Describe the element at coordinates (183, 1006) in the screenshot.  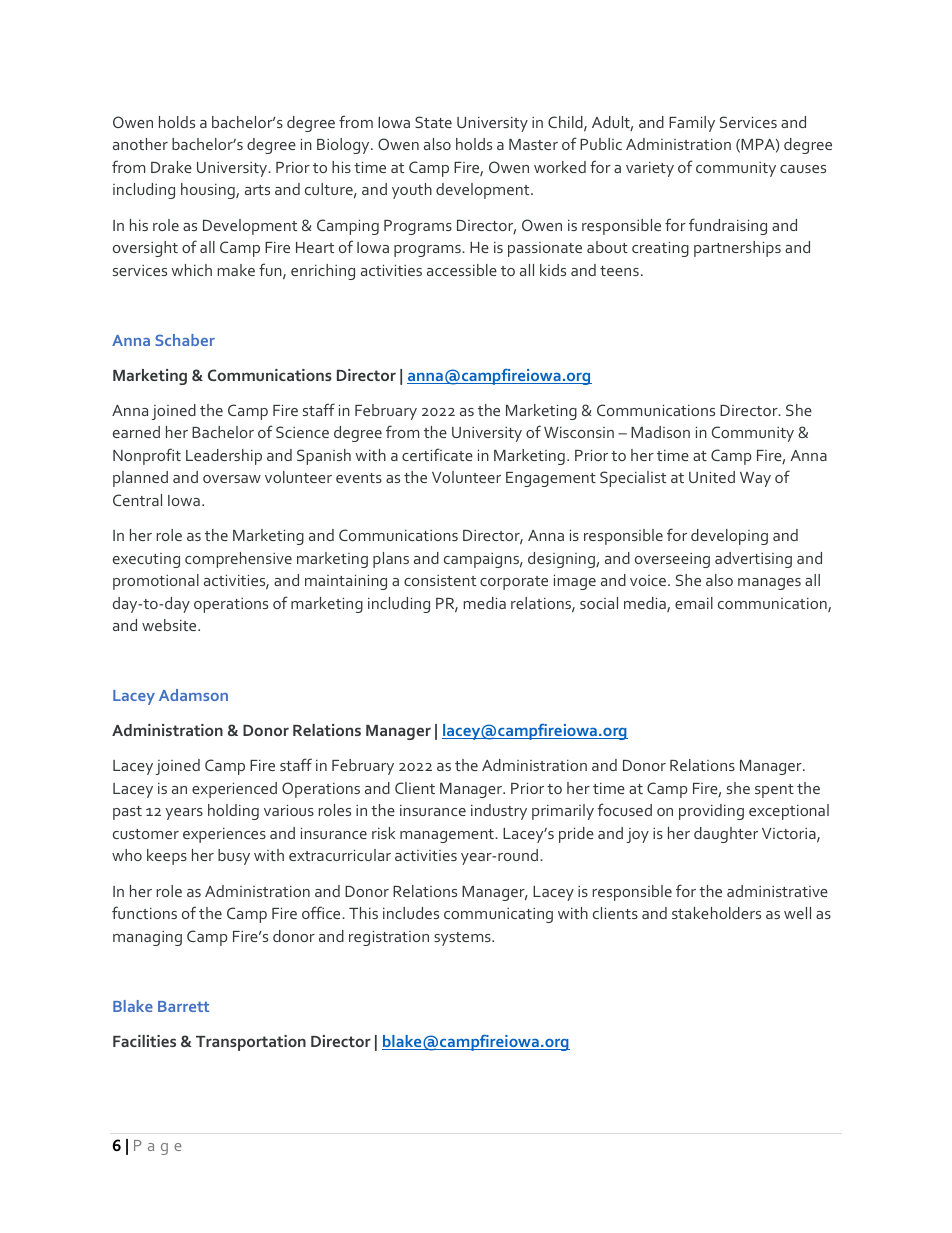
I see `Barrett` at that location.
